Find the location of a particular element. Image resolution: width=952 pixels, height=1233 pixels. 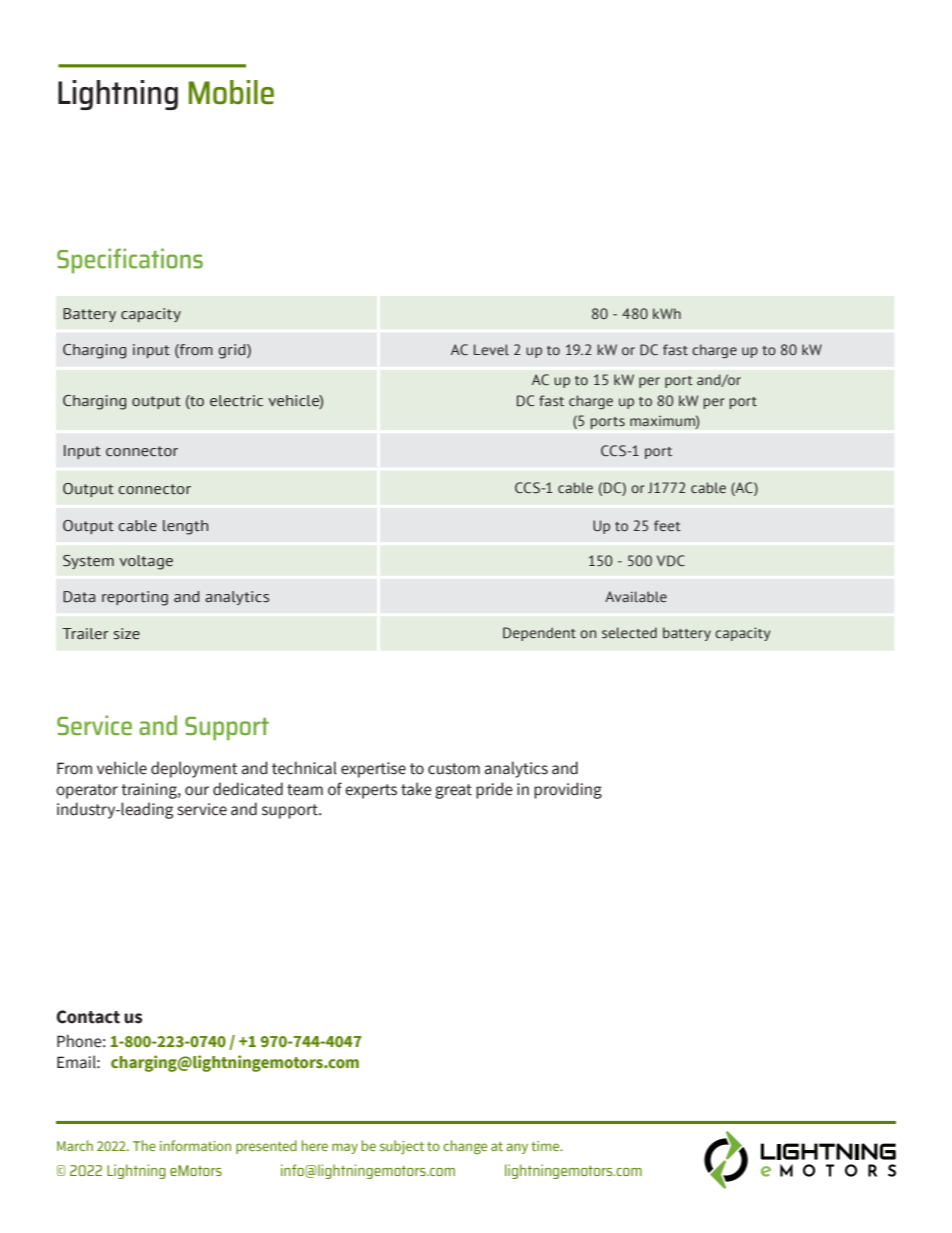

our is located at coordinates (197, 791).
